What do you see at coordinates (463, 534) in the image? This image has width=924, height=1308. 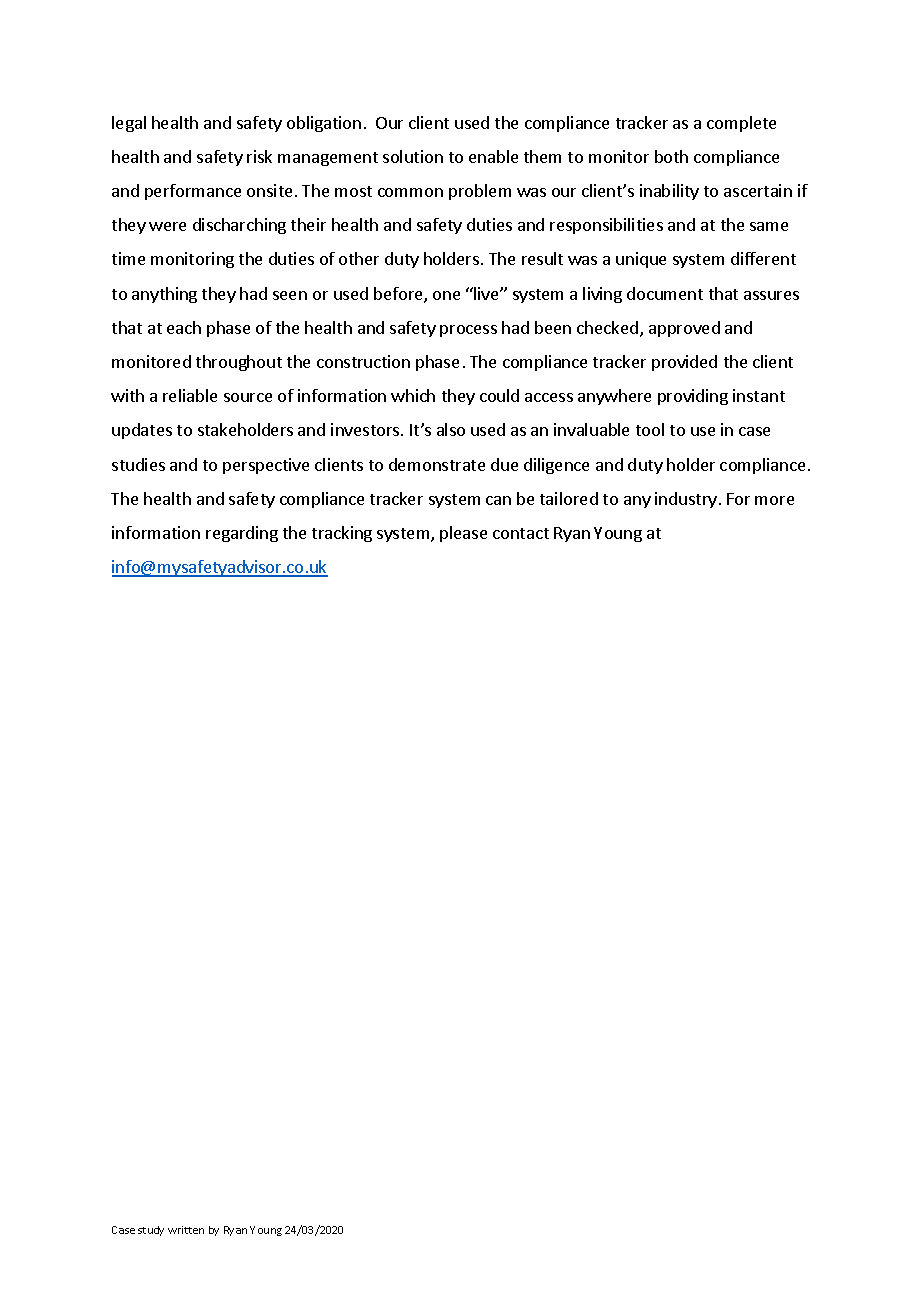 I see `please` at bounding box center [463, 534].
